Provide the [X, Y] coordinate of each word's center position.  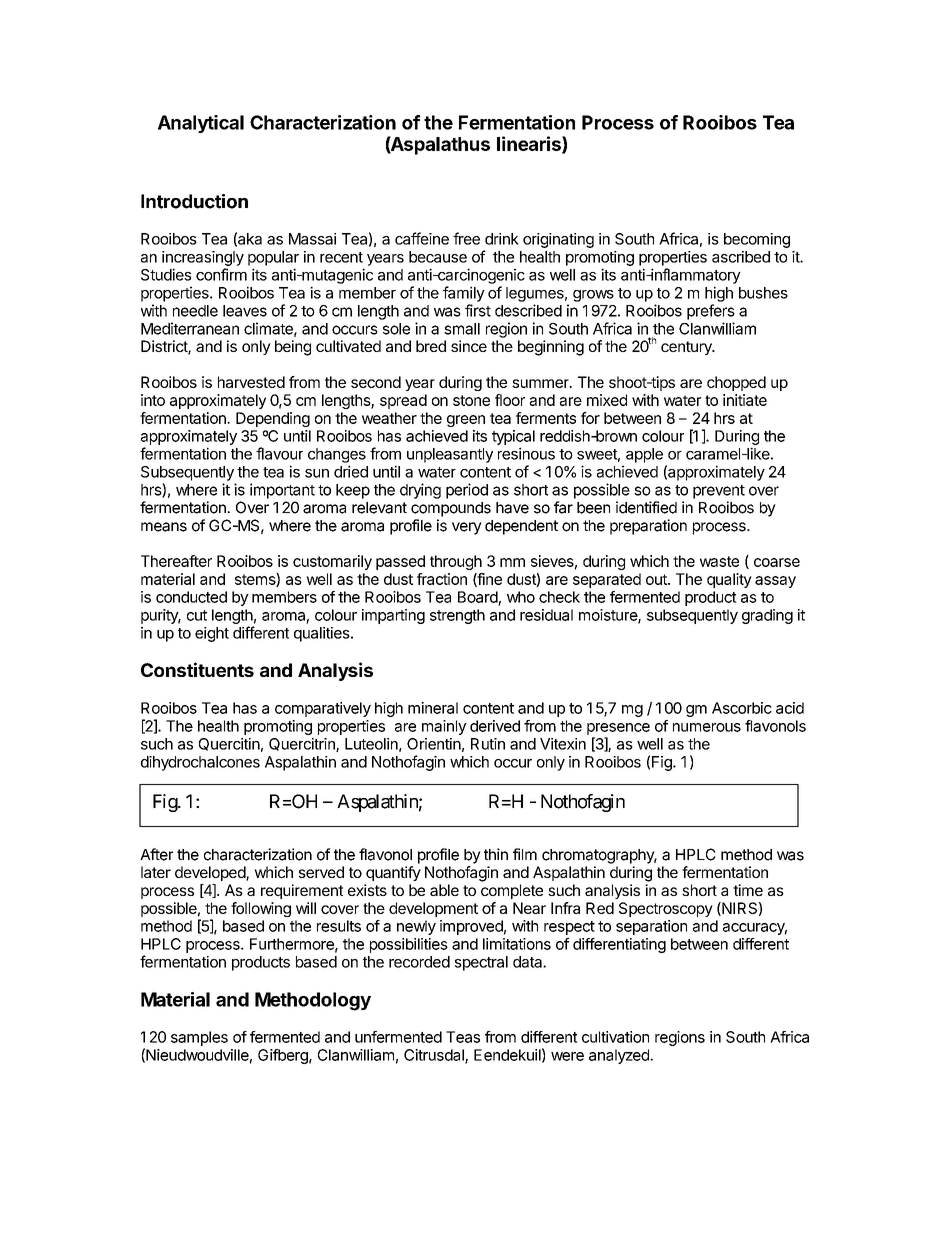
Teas [463, 1037]
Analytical [201, 124]
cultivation [615, 1037]
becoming [757, 240]
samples [199, 1038]
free [466, 238]
